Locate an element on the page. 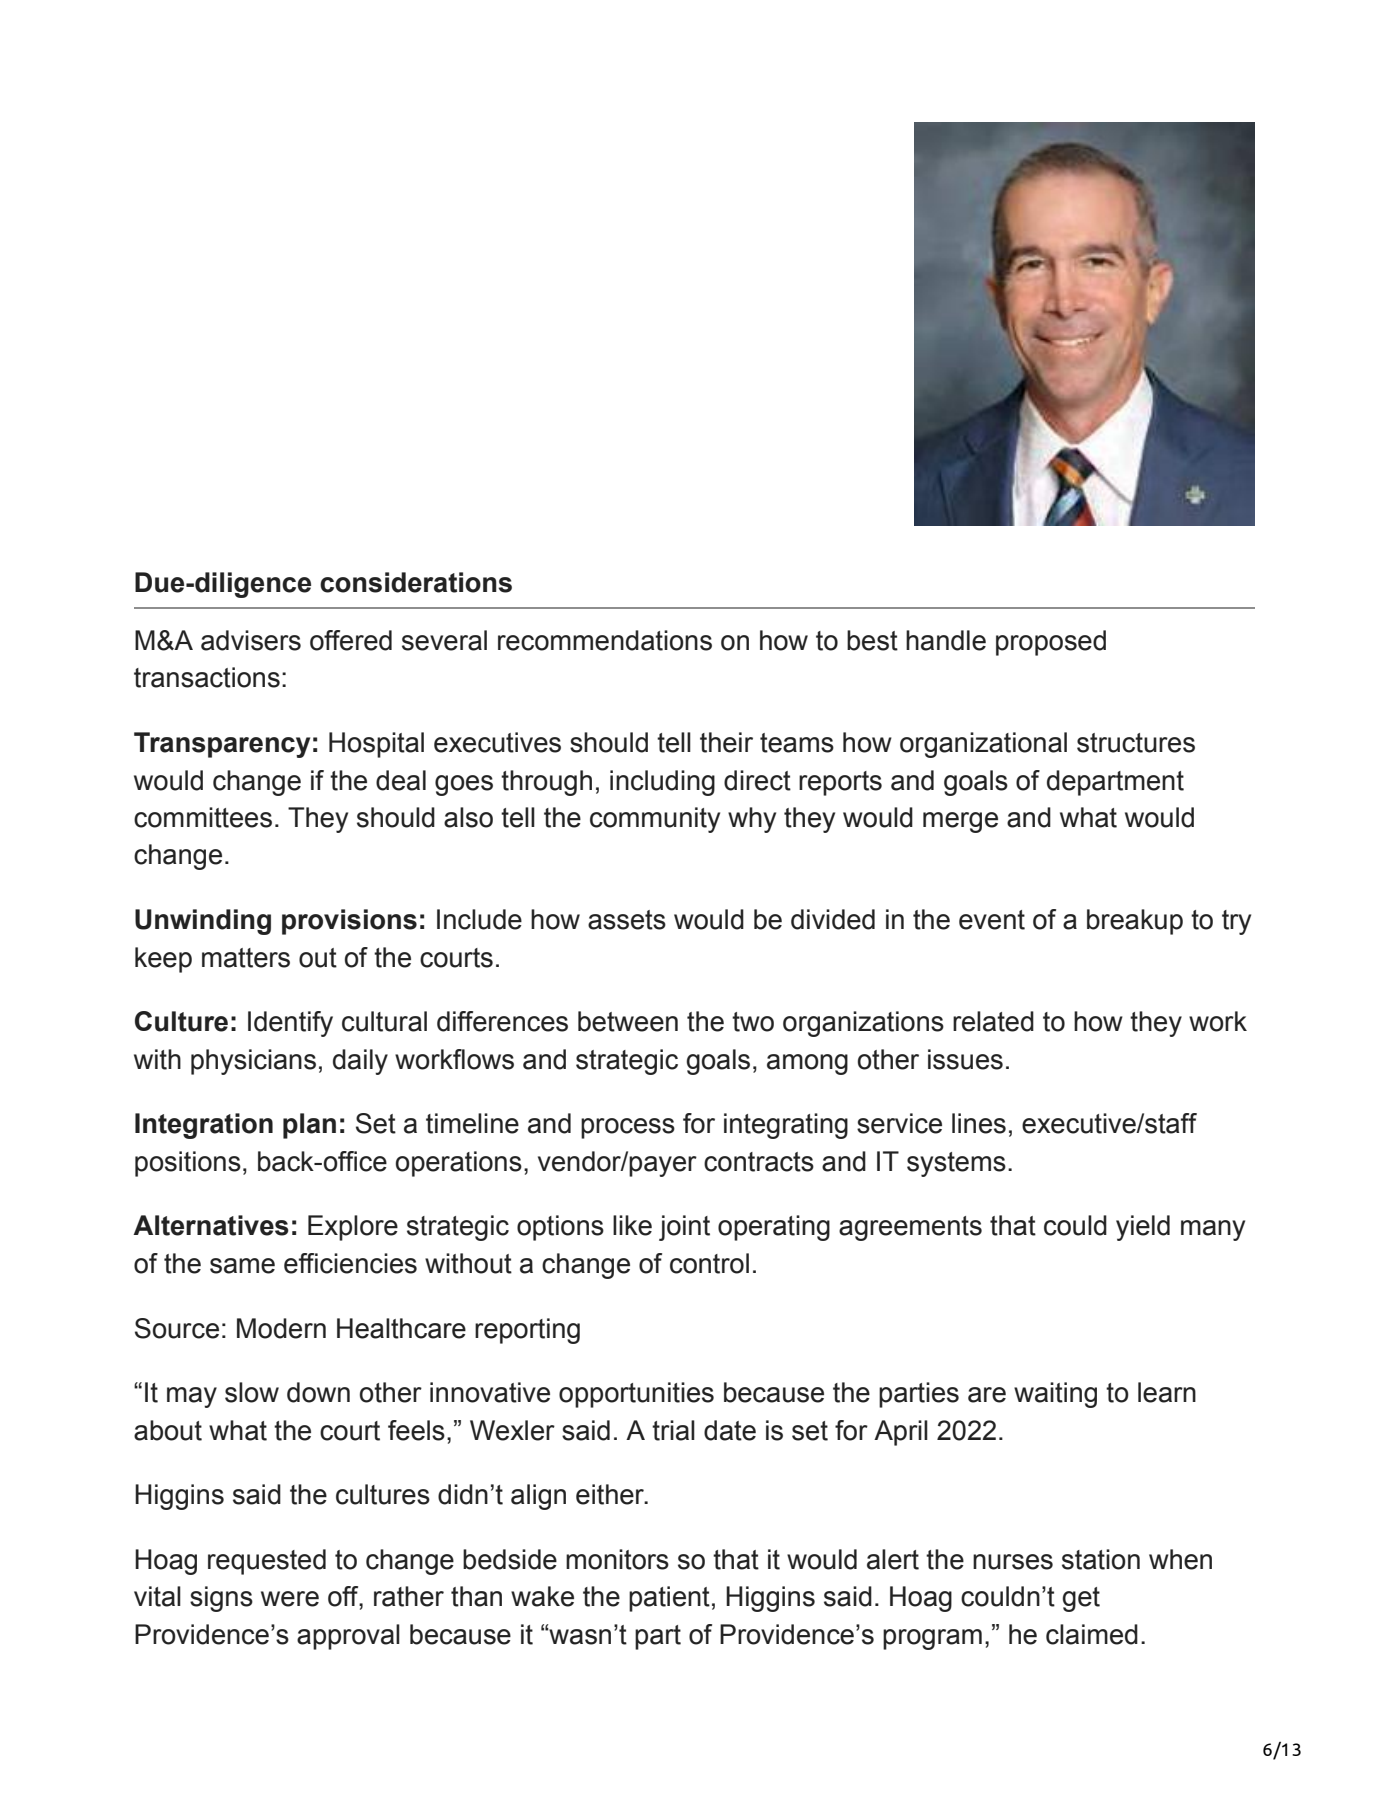  breakup is located at coordinates (1135, 922).
